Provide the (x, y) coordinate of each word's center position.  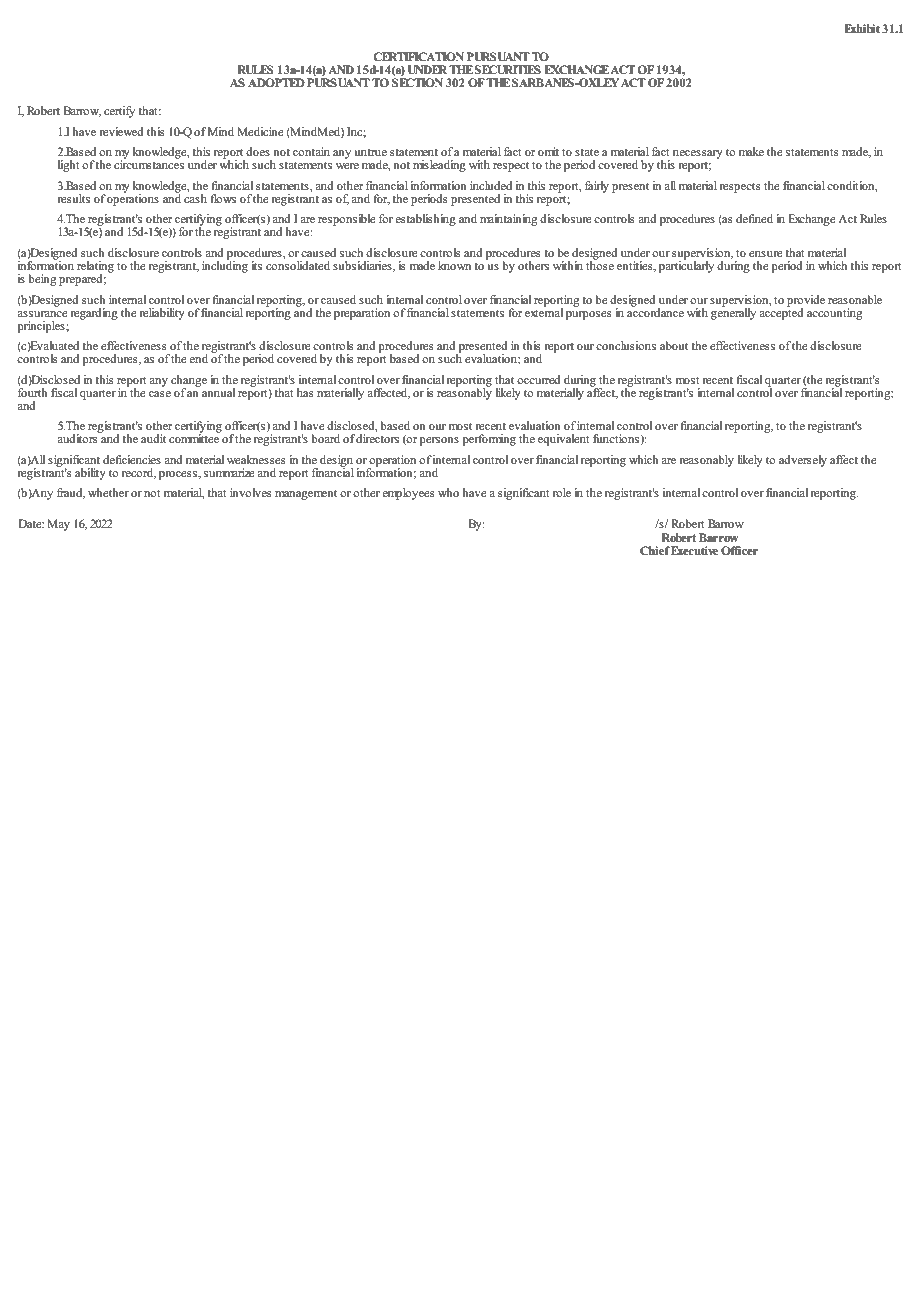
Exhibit (862, 28)
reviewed (122, 131)
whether (108, 492)
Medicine (260, 131)
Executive (694, 550)
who (448, 492)
